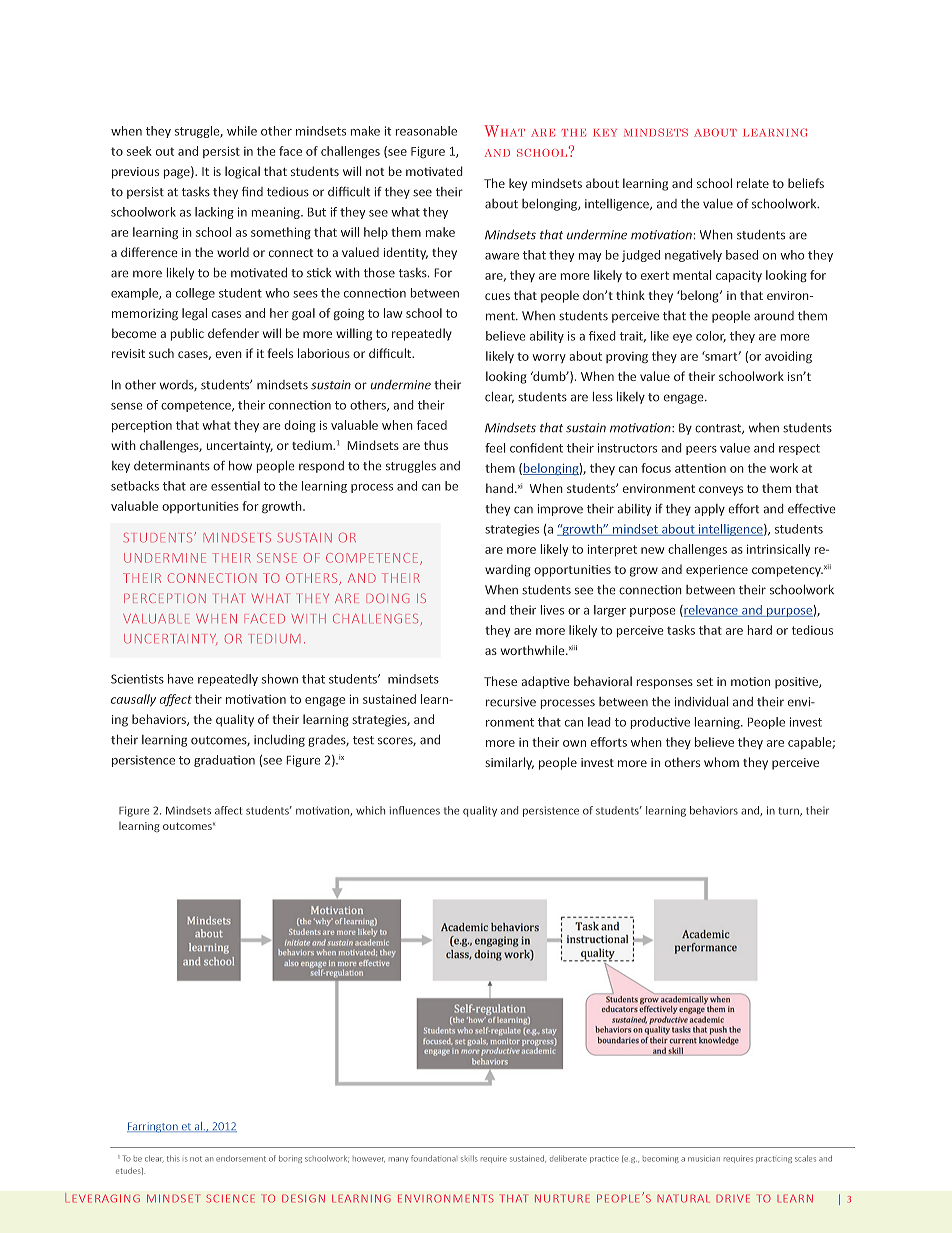  What do you see at coordinates (139, 151) in the screenshot?
I see `seek` at bounding box center [139, 151].
